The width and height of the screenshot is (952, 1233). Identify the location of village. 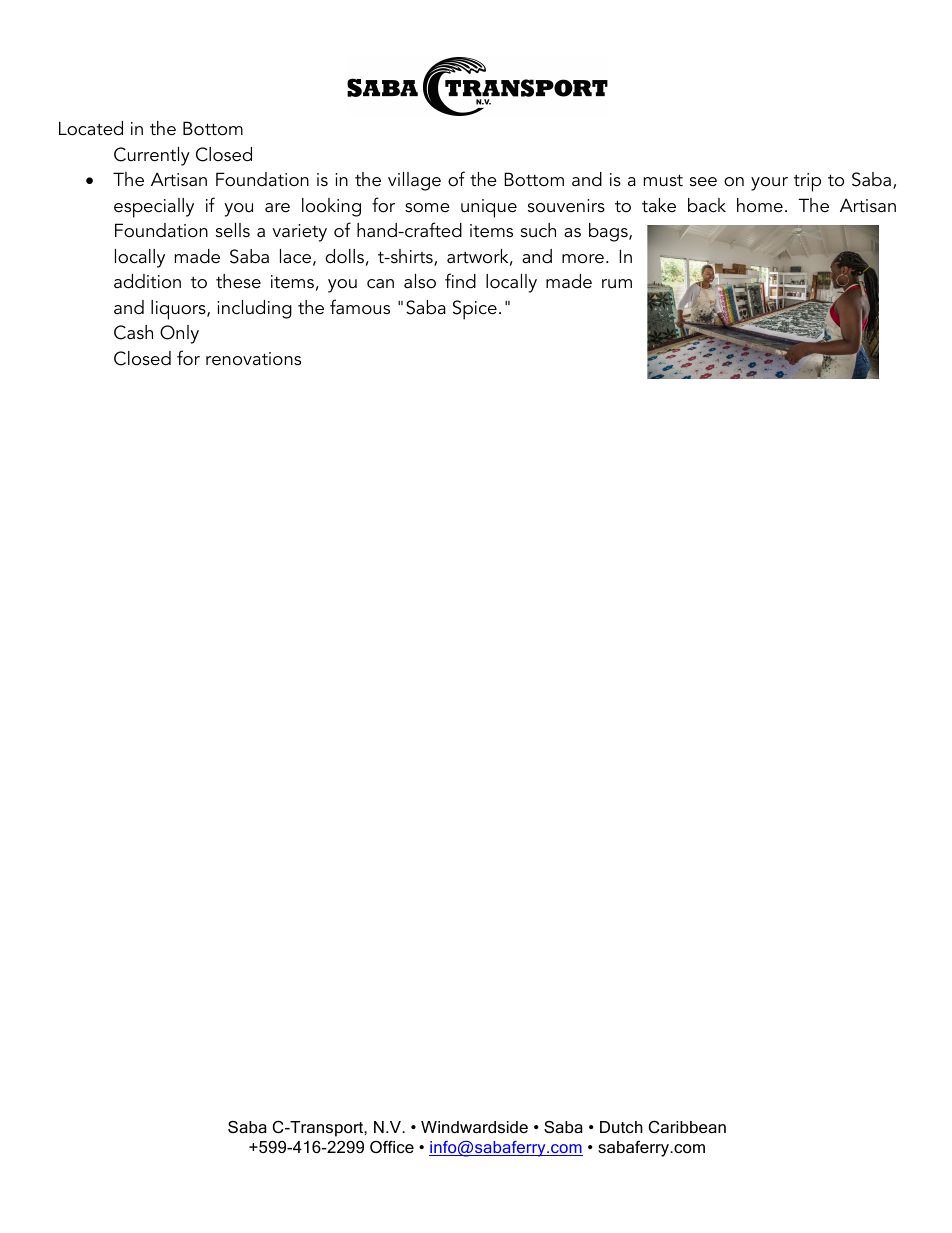
(414, 181).
